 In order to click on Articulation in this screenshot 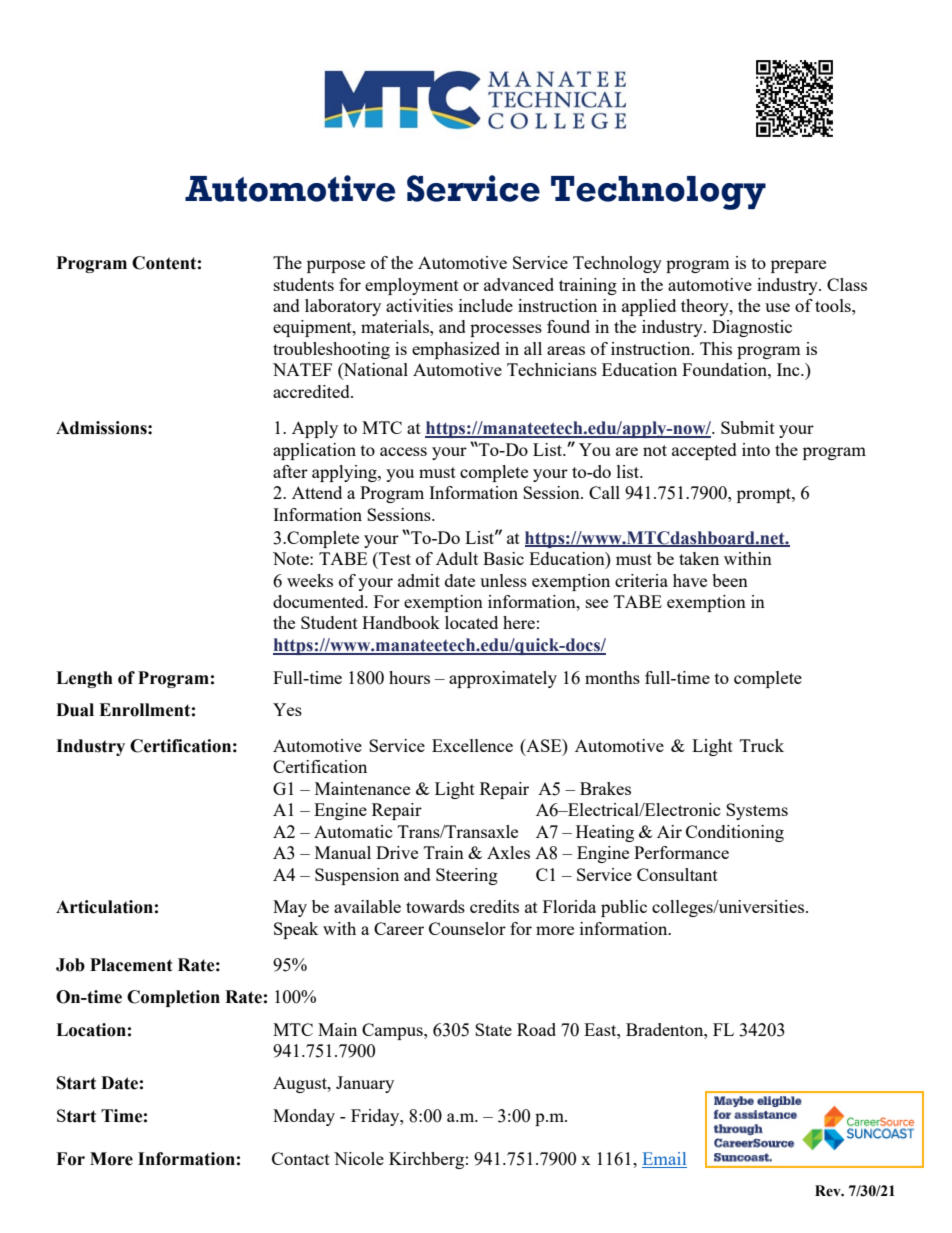, I will do `click(104, 907)`.
